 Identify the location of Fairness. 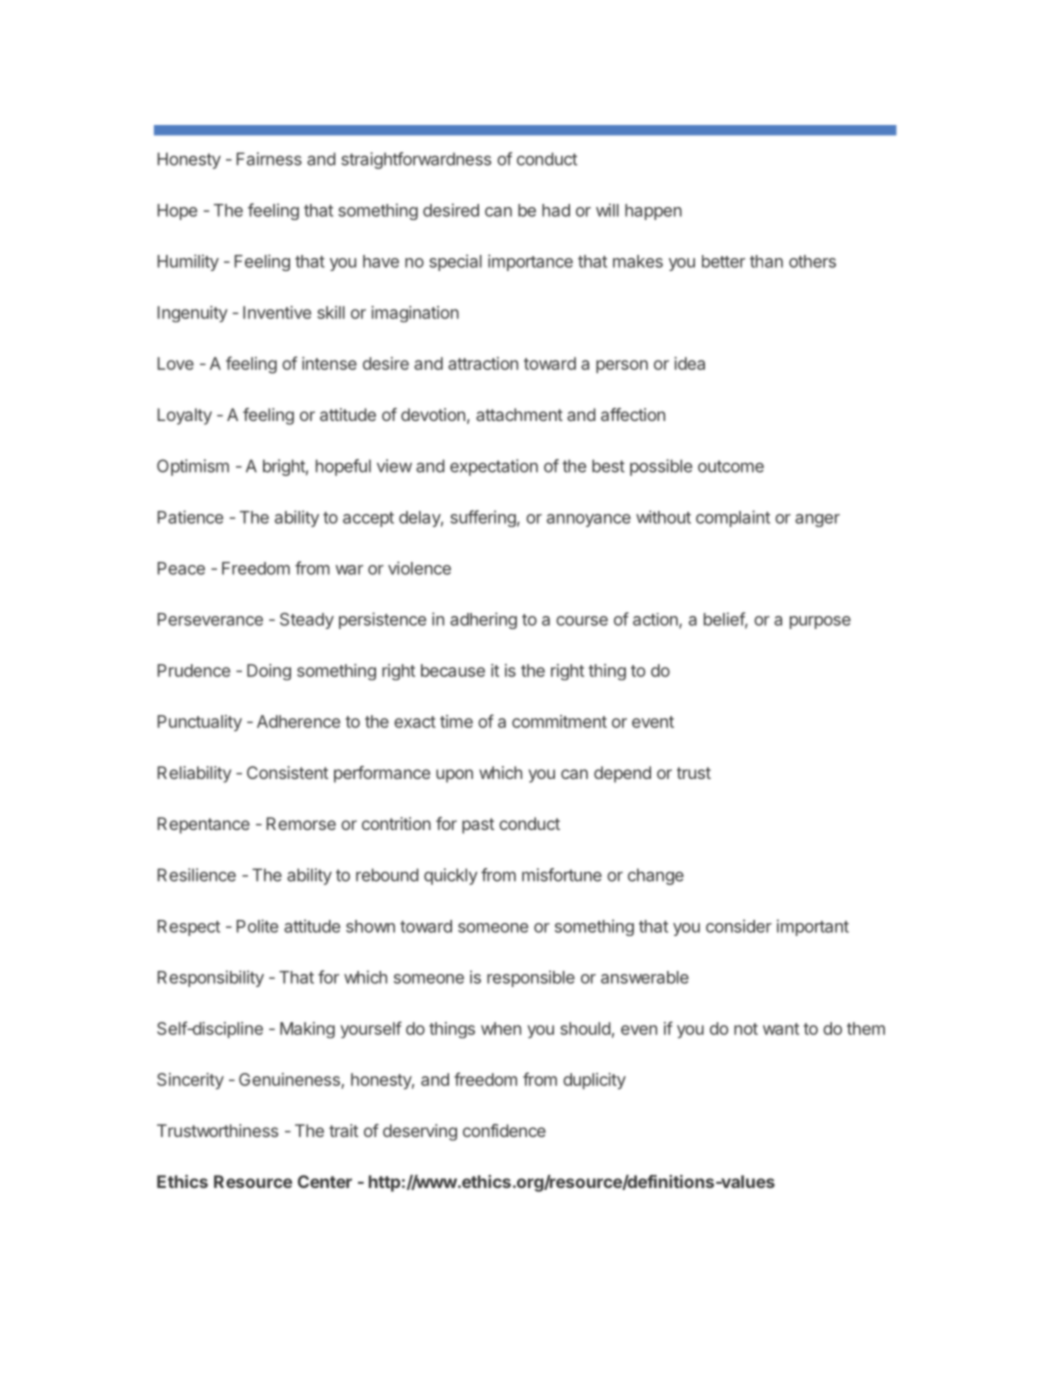
(269, 159).
